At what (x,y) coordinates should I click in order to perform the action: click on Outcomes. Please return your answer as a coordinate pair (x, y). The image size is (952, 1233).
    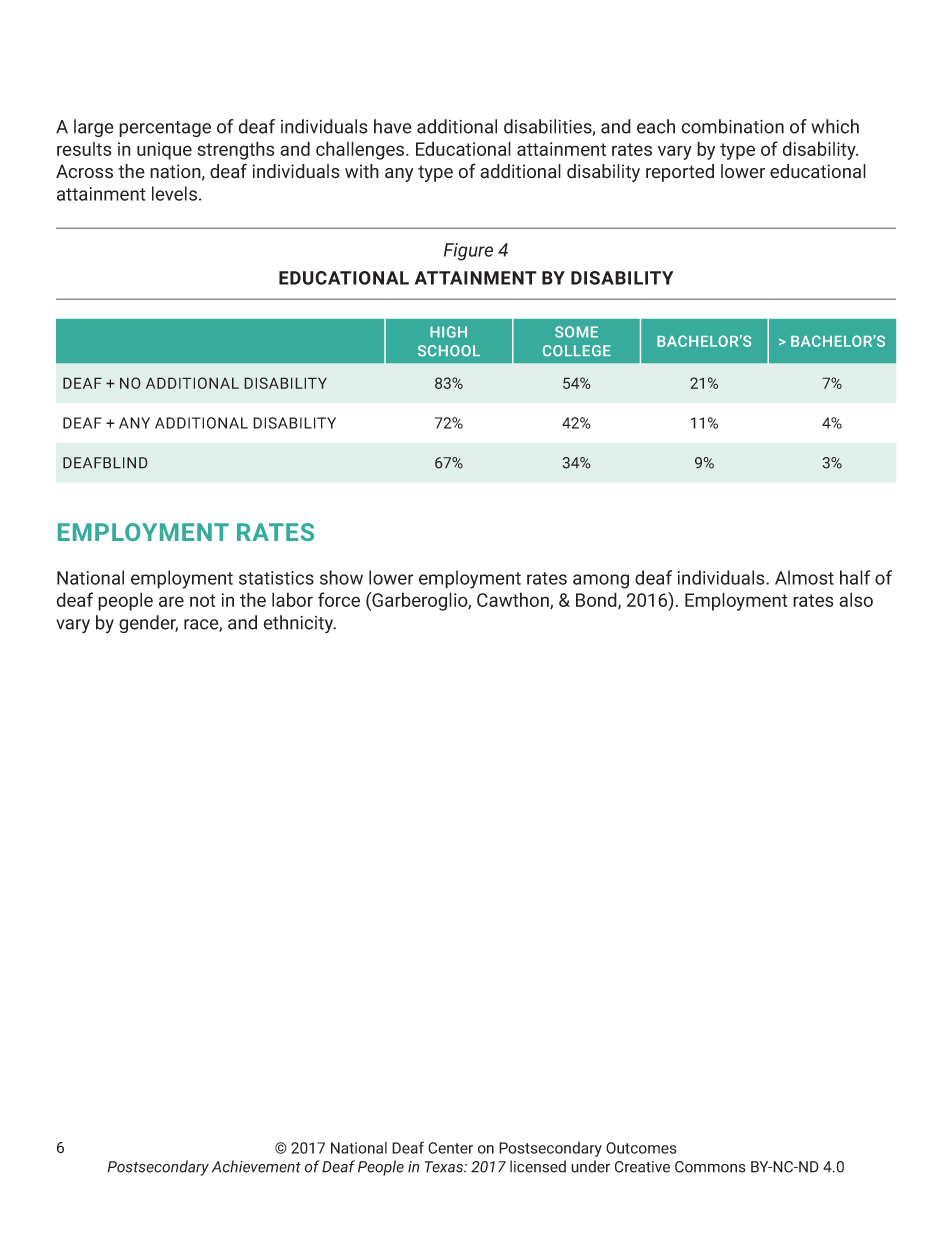
    Looking at the image, I should click on (641, 1148).
